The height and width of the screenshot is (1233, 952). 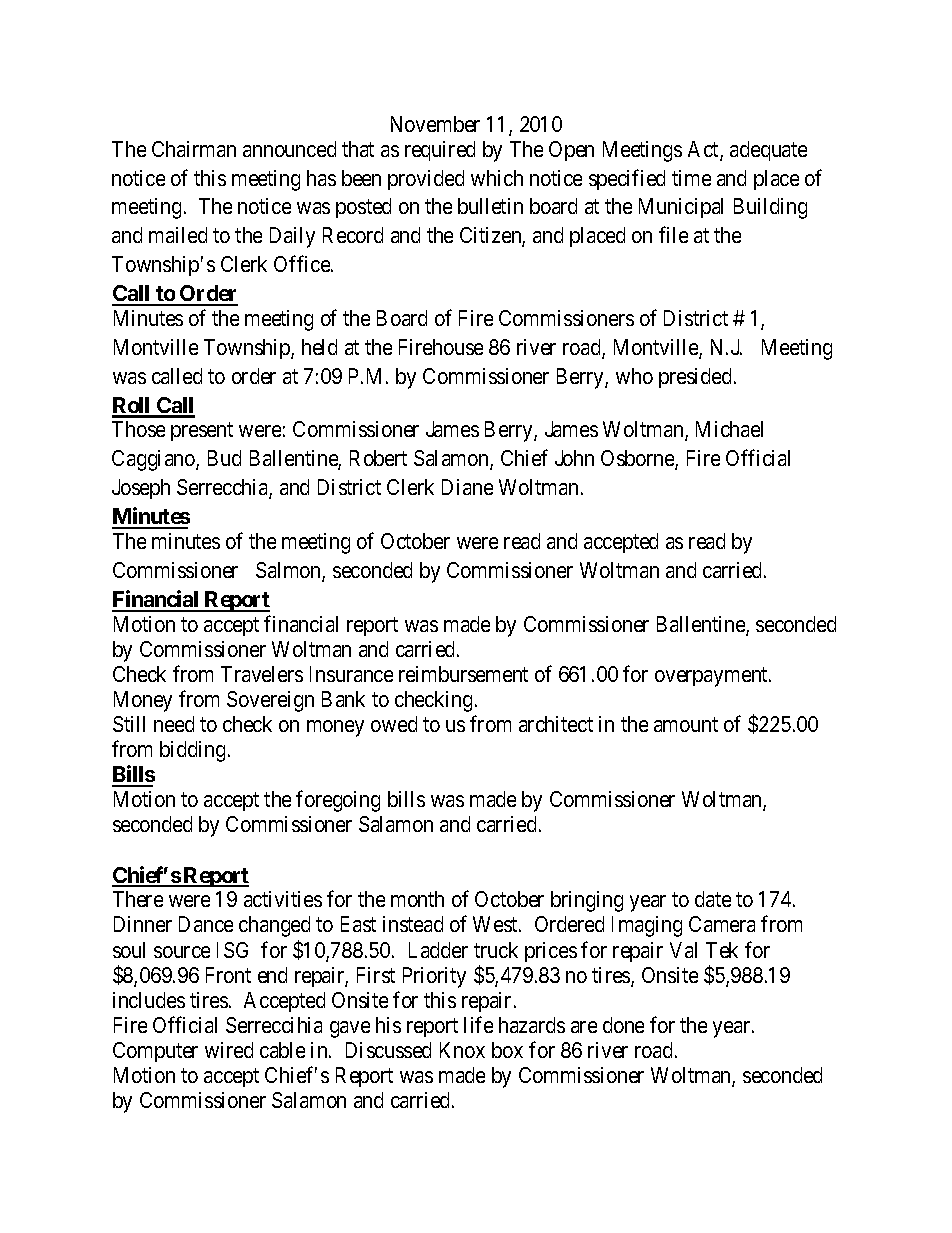 What do you see at coordinates (440, 151) in the screenshot?
I see `required` at bounding box center [440, 151].
